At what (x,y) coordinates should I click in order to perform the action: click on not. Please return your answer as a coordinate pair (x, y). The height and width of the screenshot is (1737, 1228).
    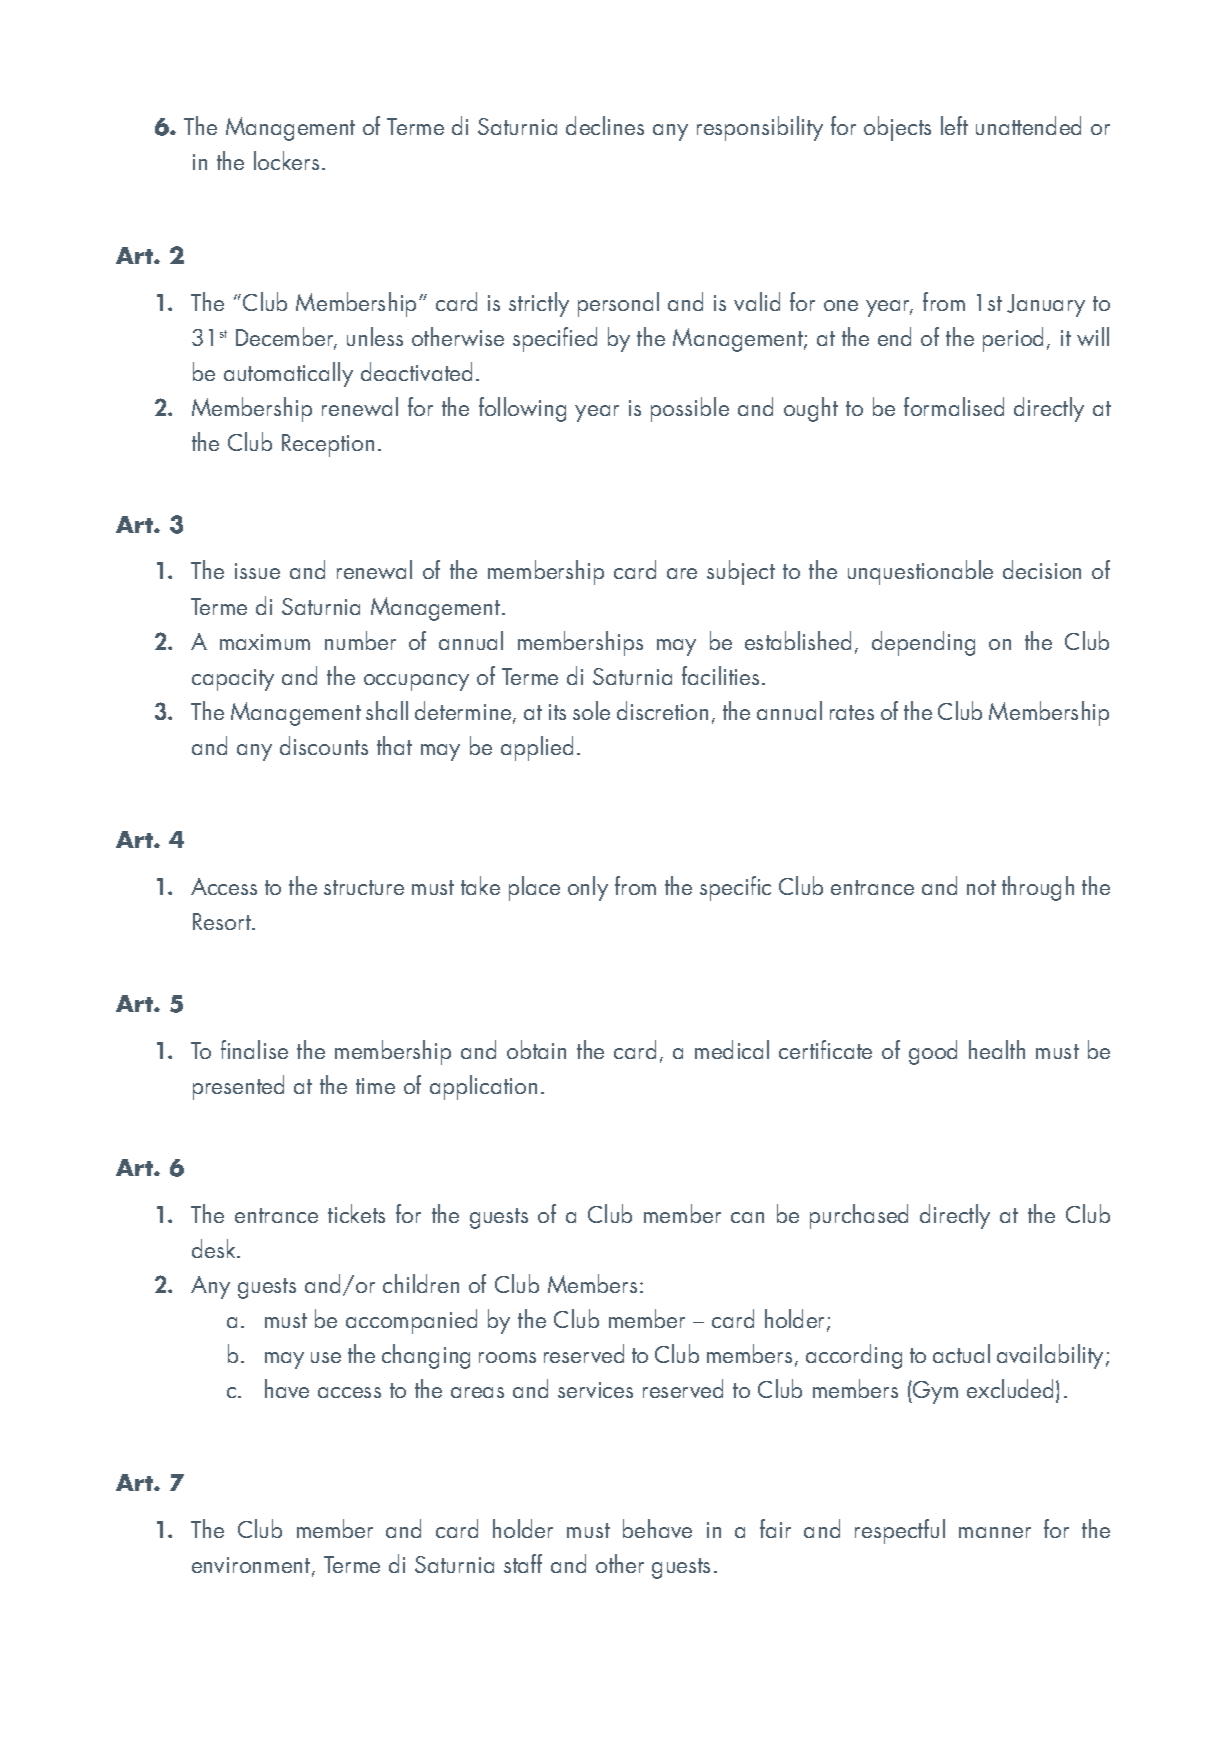
    Looking at the image, I should click on (981, 887).
